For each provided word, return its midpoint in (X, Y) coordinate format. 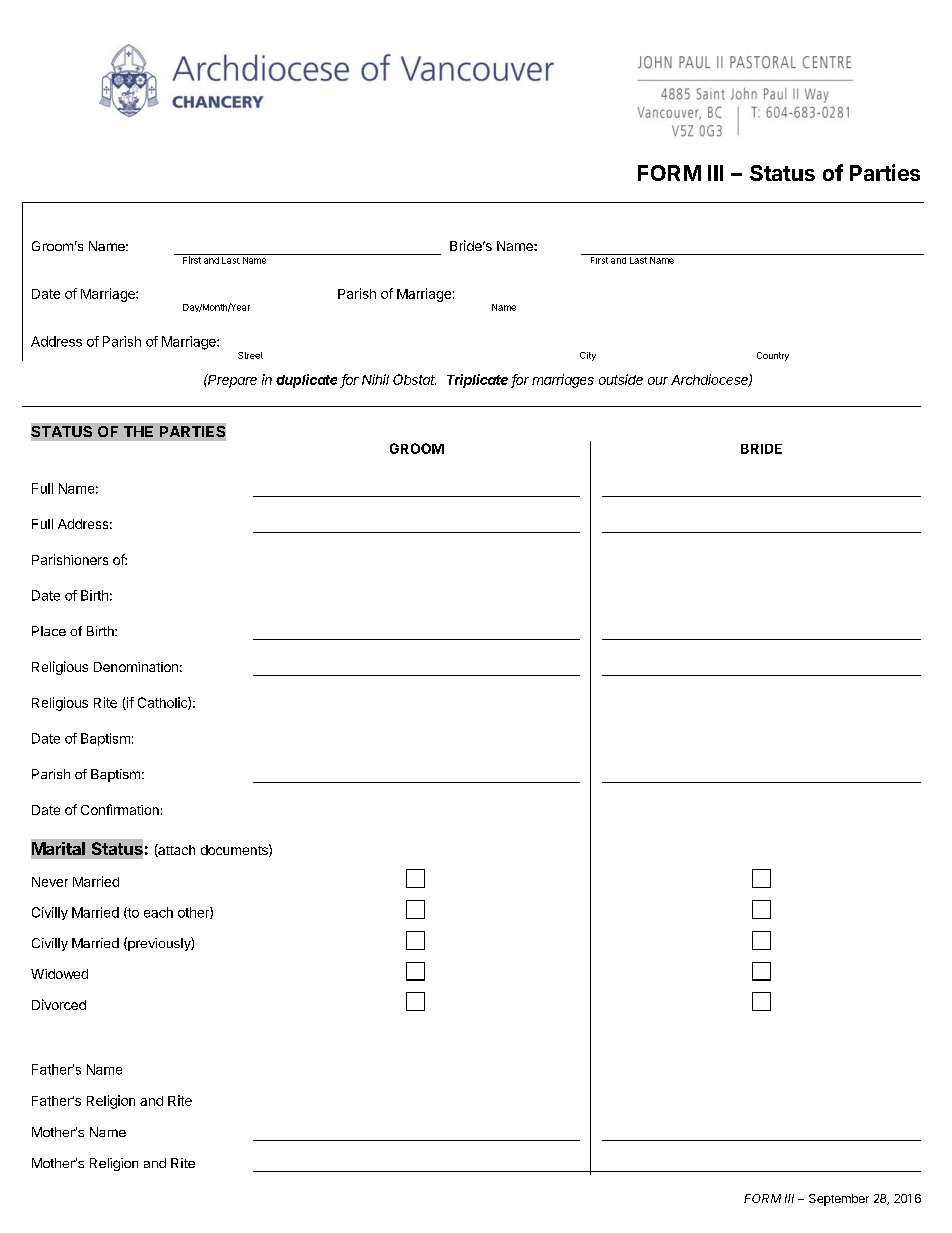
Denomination (136, 667)
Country (773, 356)
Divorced (59, 1004)
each (158, 912)
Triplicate (477, 381)
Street (250, 355)
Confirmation (120, 809)
